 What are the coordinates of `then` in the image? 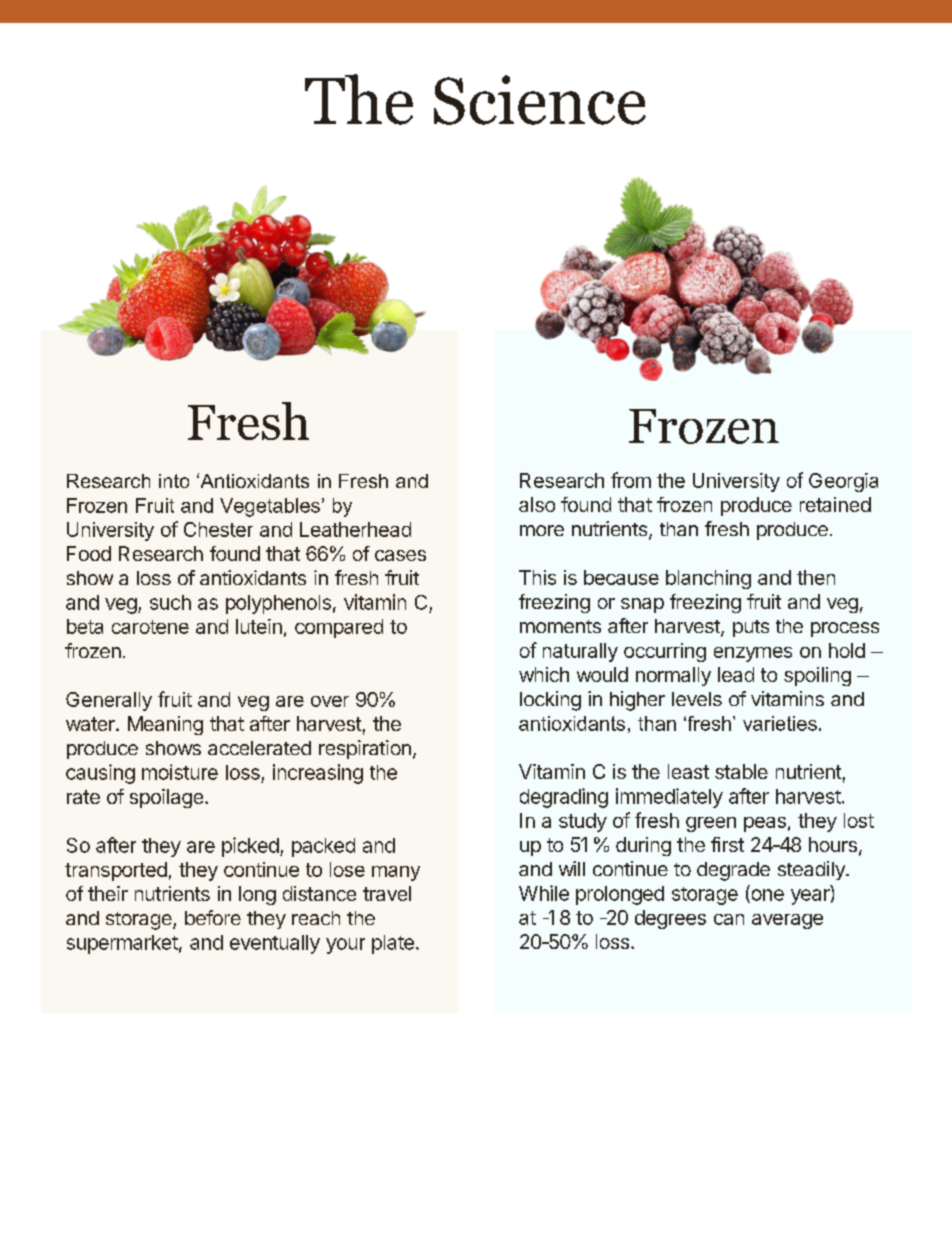 It's located at (816, 577).
